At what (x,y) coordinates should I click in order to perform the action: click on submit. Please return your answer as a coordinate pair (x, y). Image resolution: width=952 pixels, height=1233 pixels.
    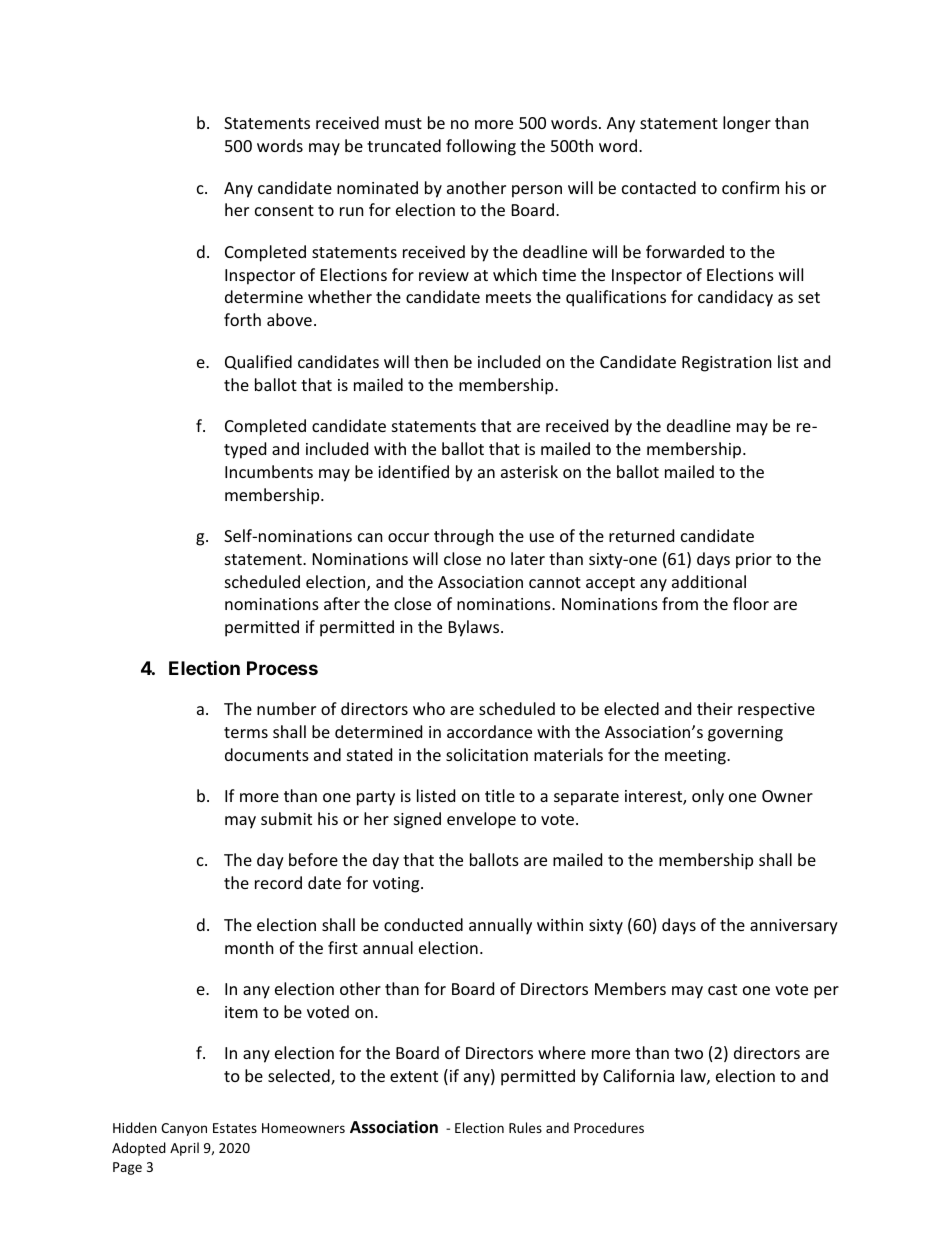
    Looking at the image, I should click on (286, 818).
